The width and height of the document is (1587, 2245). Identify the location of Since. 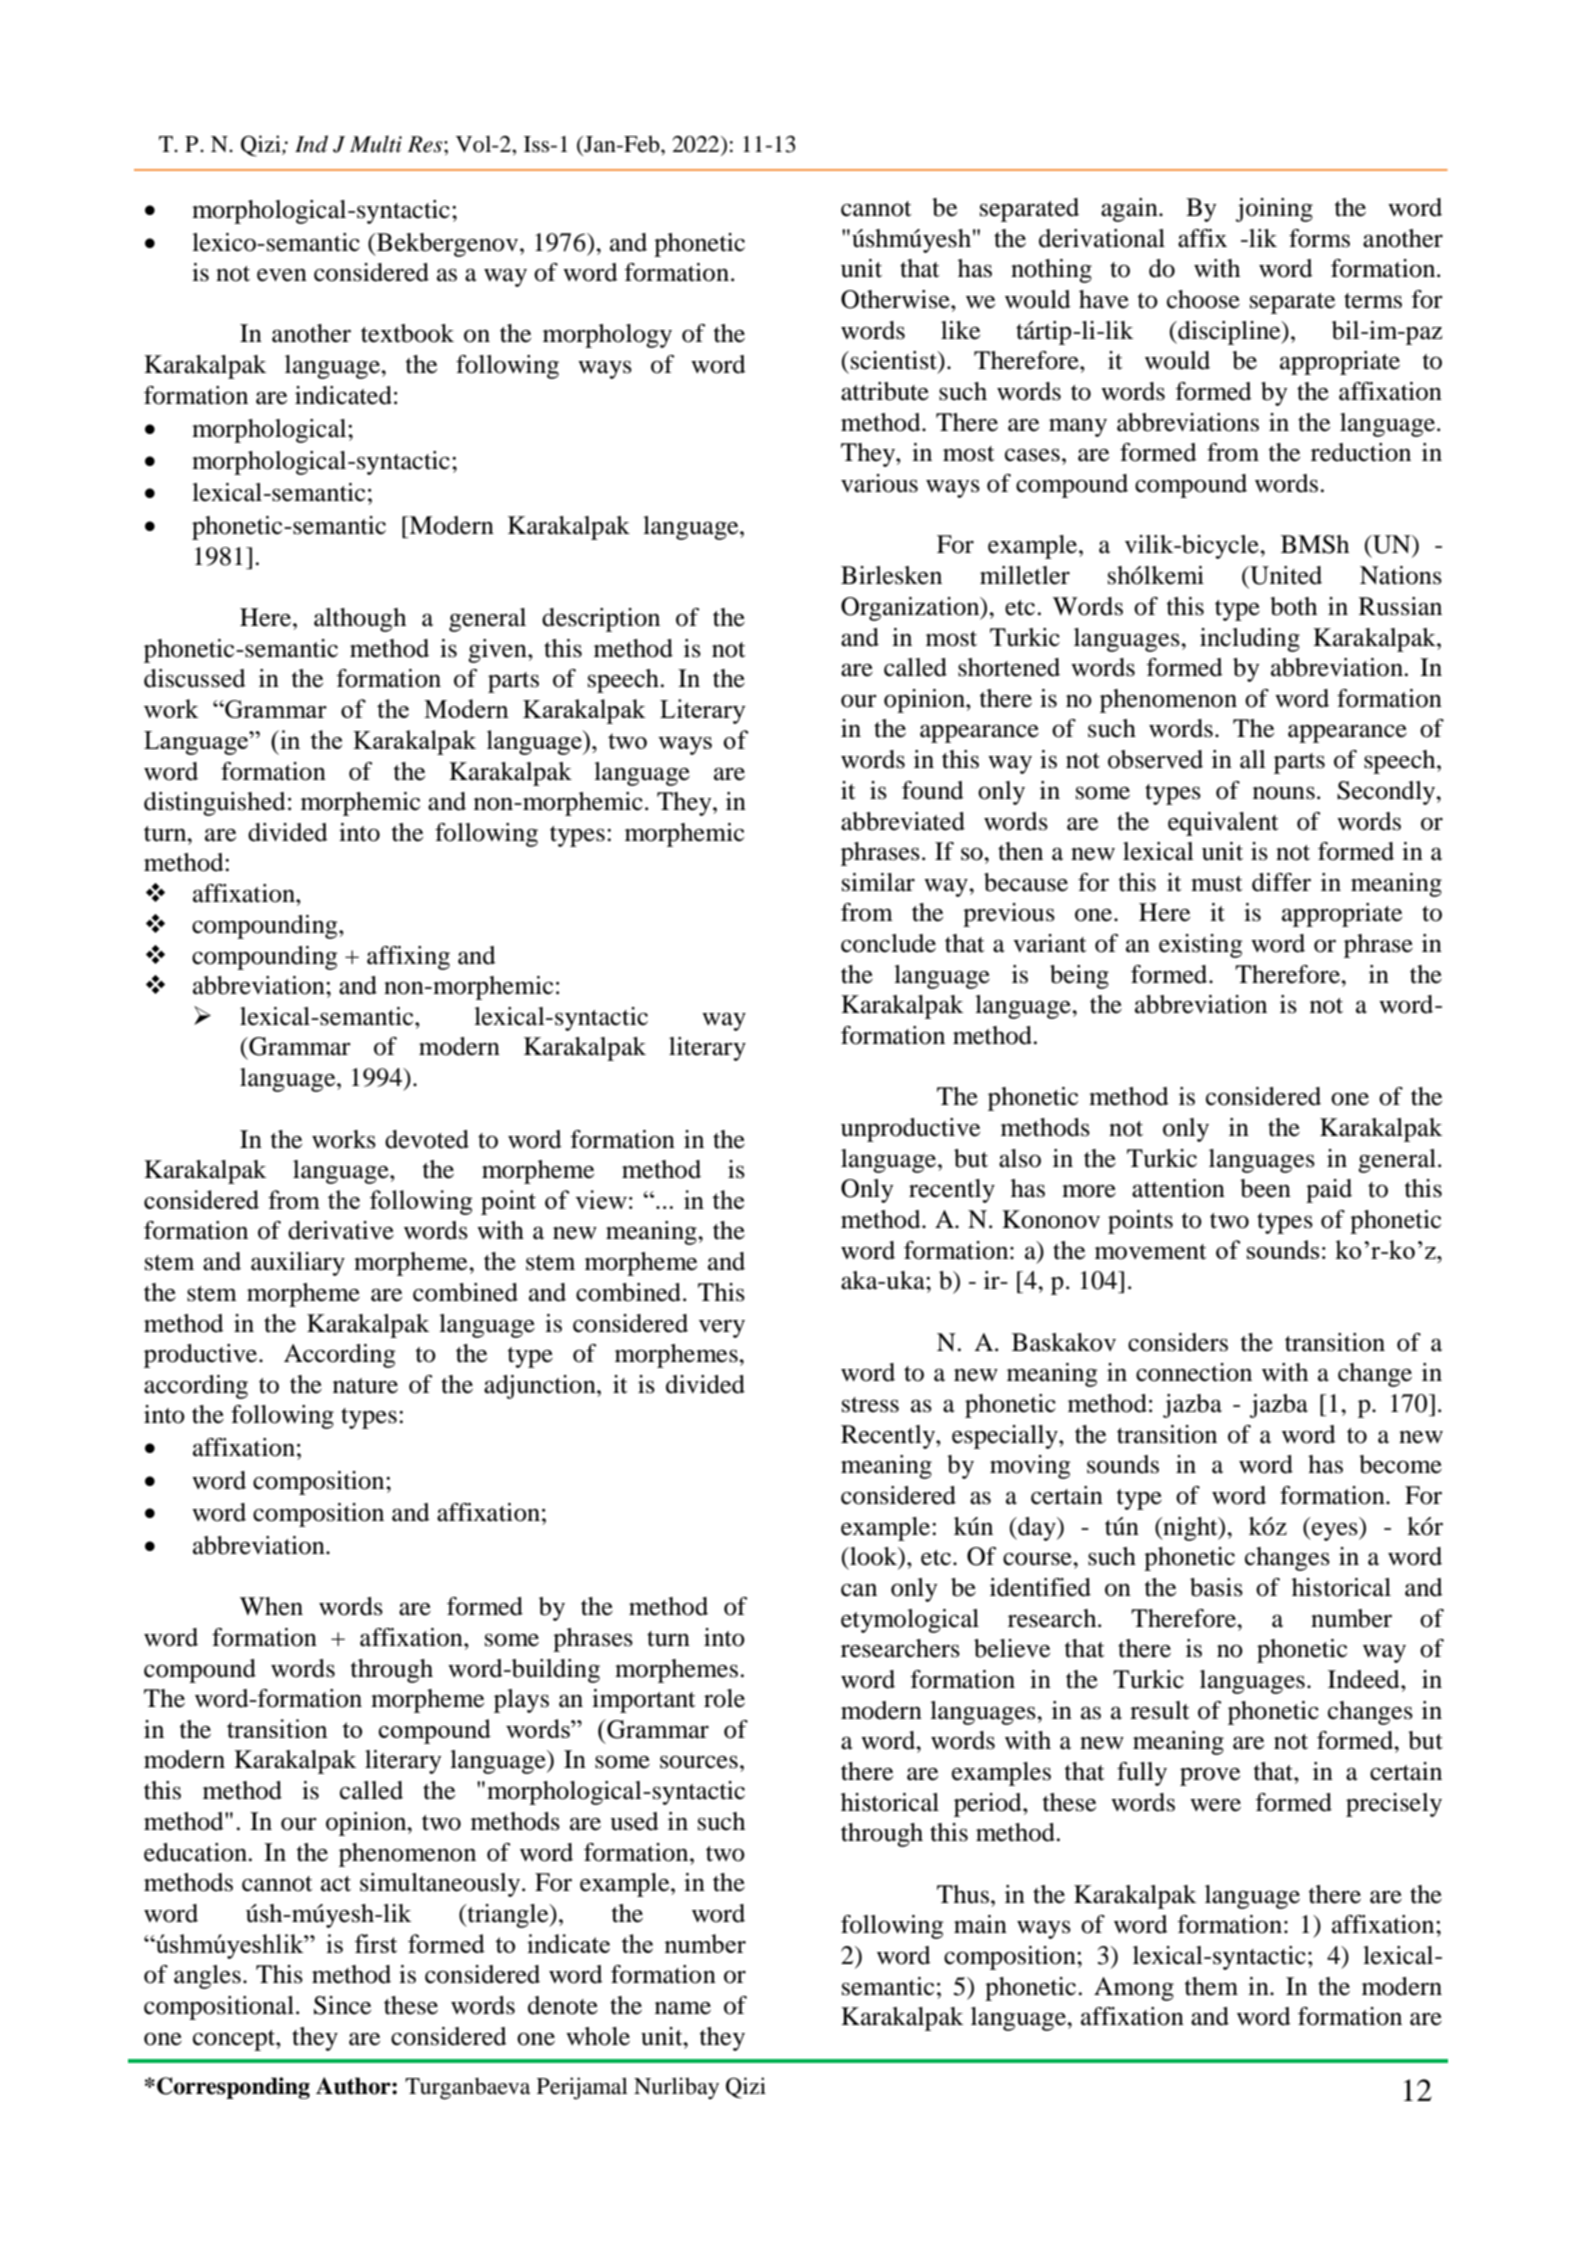
(342, 2005).
